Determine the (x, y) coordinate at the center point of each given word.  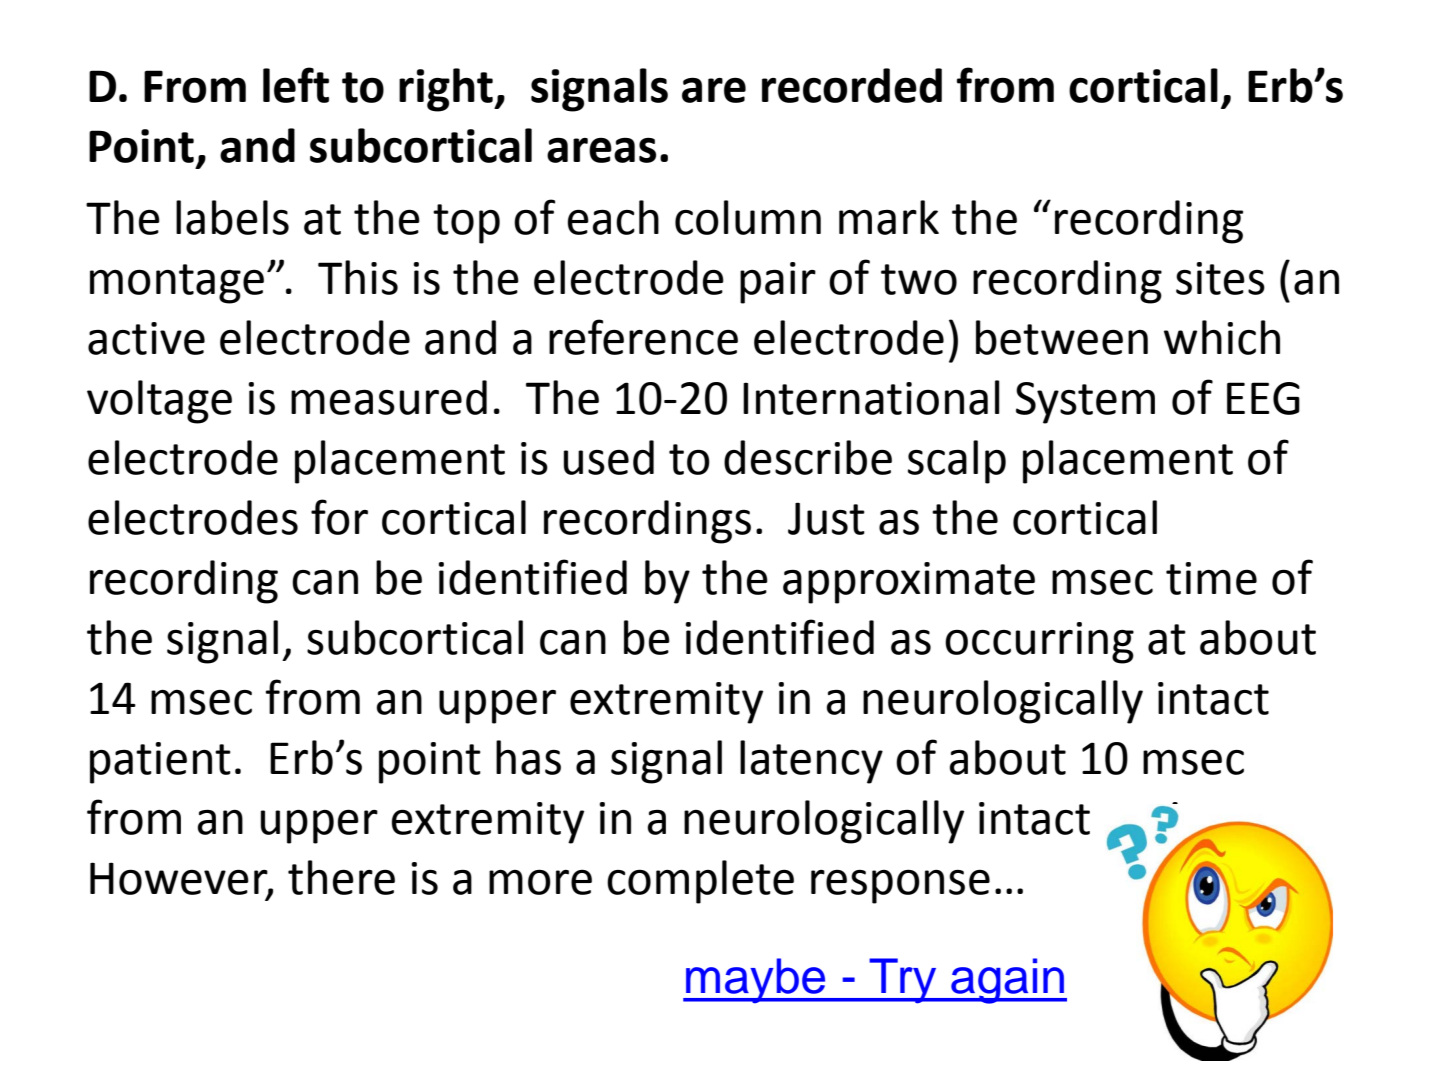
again (1007, 981)
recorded (852, 85)
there (341, 877)
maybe (756, 981)
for (339, 517)
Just (826, 518)
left (296, 85)
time (1211, 578)
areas (601, 150)
